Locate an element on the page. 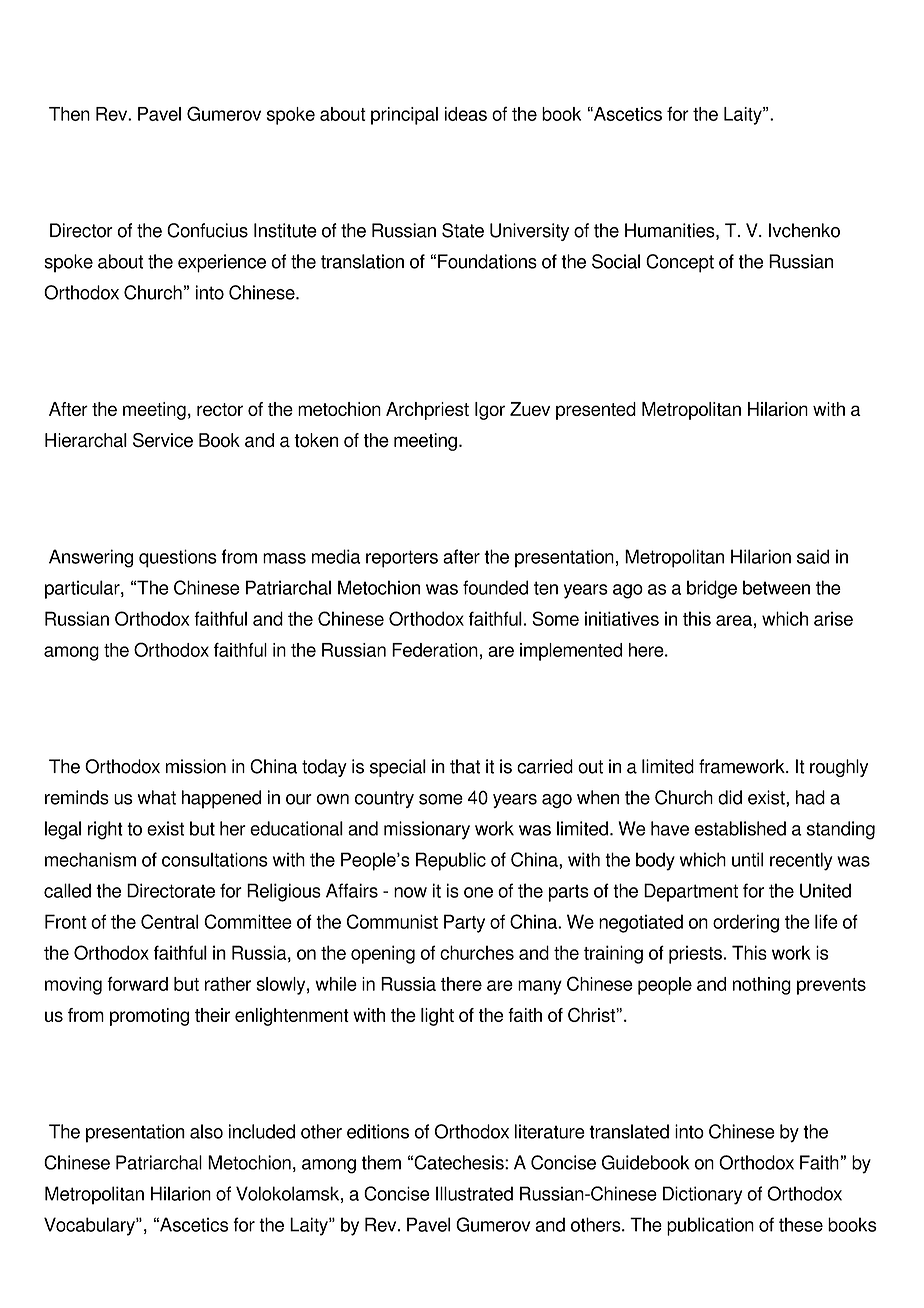 The width and height of the page is (924, 1308). Igor is located at coordinates (490, 411).
